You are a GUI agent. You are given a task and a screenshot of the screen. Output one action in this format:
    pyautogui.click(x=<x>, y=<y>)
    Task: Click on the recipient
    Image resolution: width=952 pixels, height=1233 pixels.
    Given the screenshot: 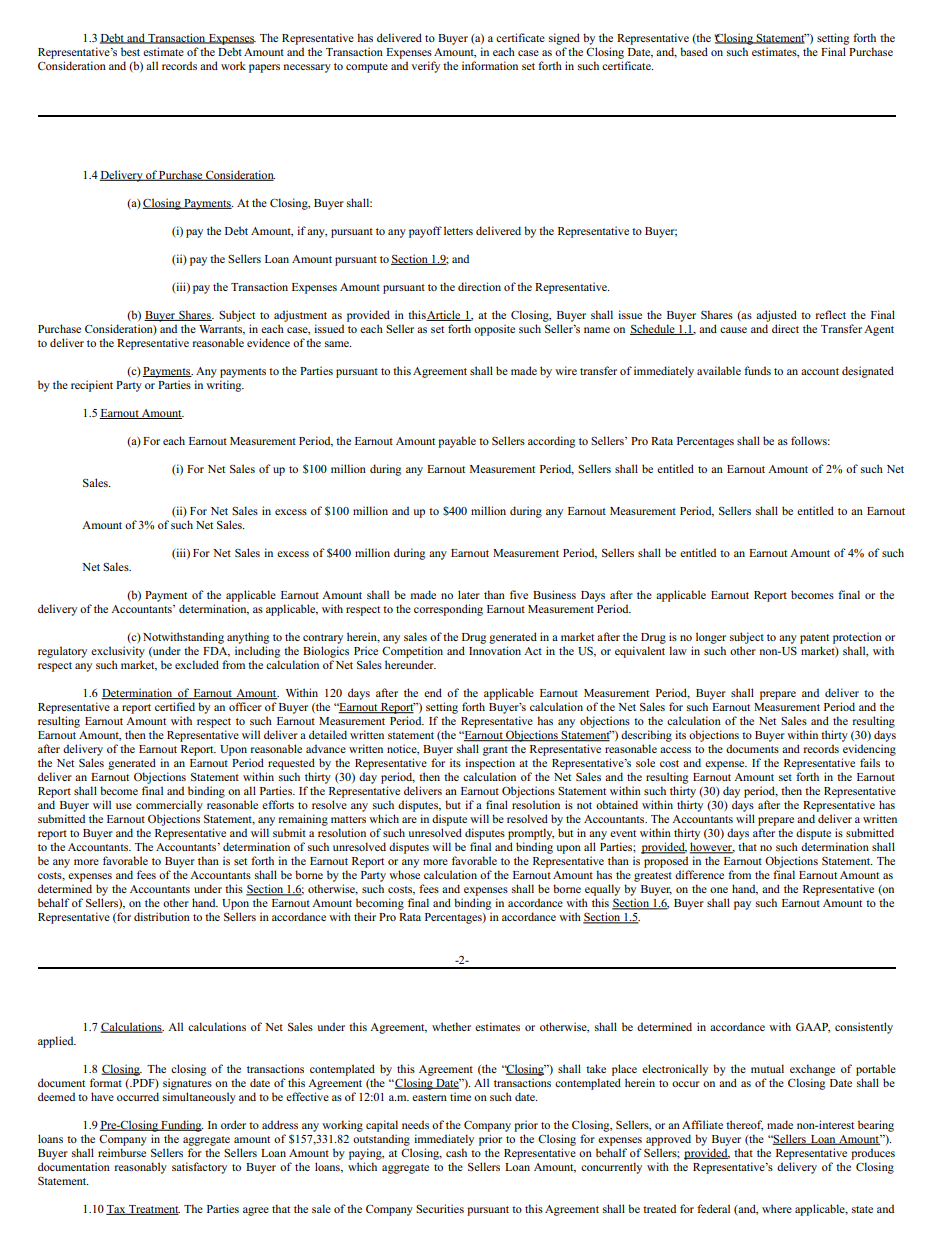 What is the action you would take?
    pyautogui.click(x=92, y=386)
